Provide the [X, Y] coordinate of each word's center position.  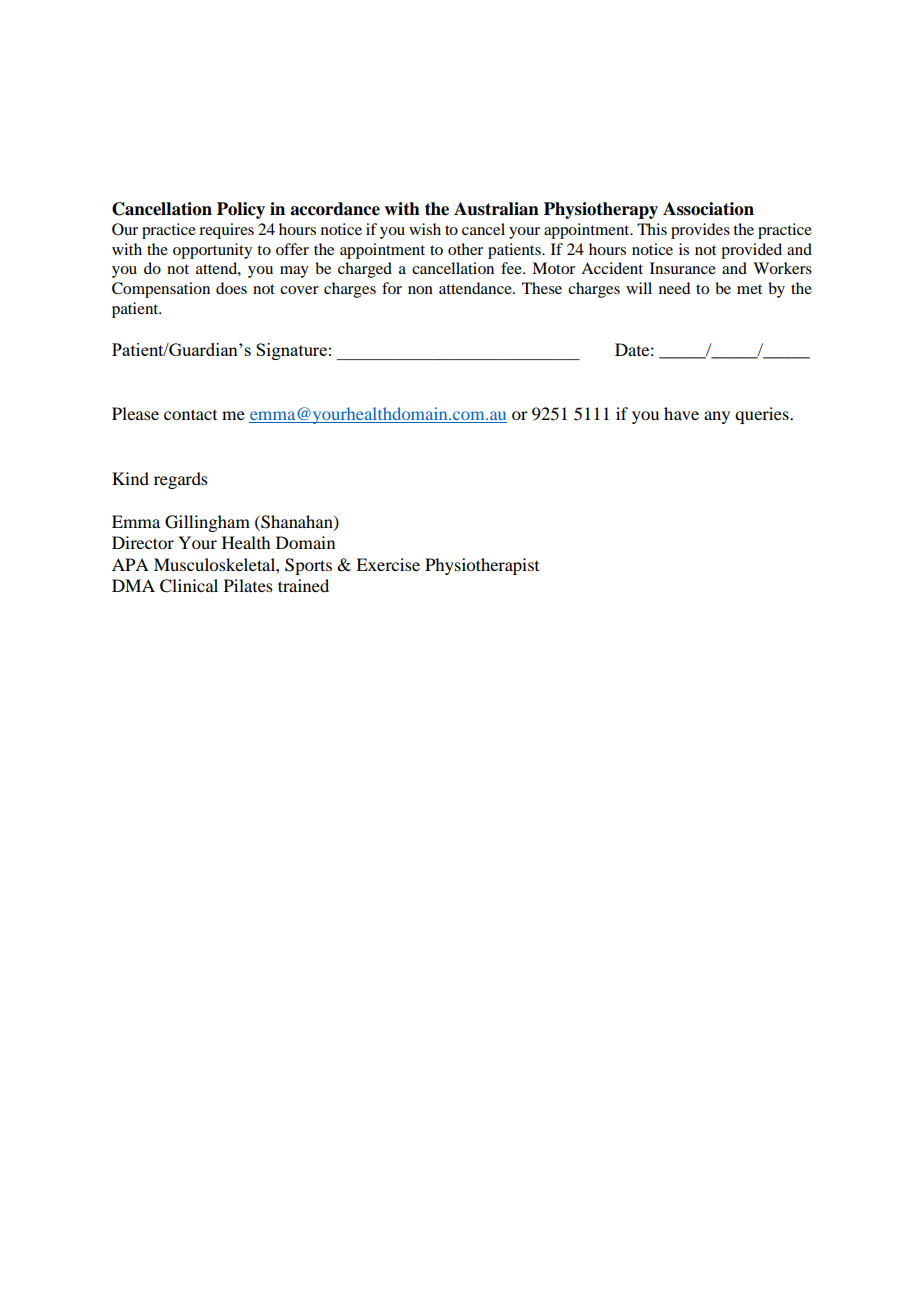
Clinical [189, 586]
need [674, 288]
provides [700, 231]
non [420, 290]
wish [425, 229]
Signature [291, 351]
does [231, 288]
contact [190, 414]
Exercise [388, 564]
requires [226, 231]
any [717, 417]
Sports [308, 566]
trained [303, 585]
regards [181, 480]
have [681, 413]
